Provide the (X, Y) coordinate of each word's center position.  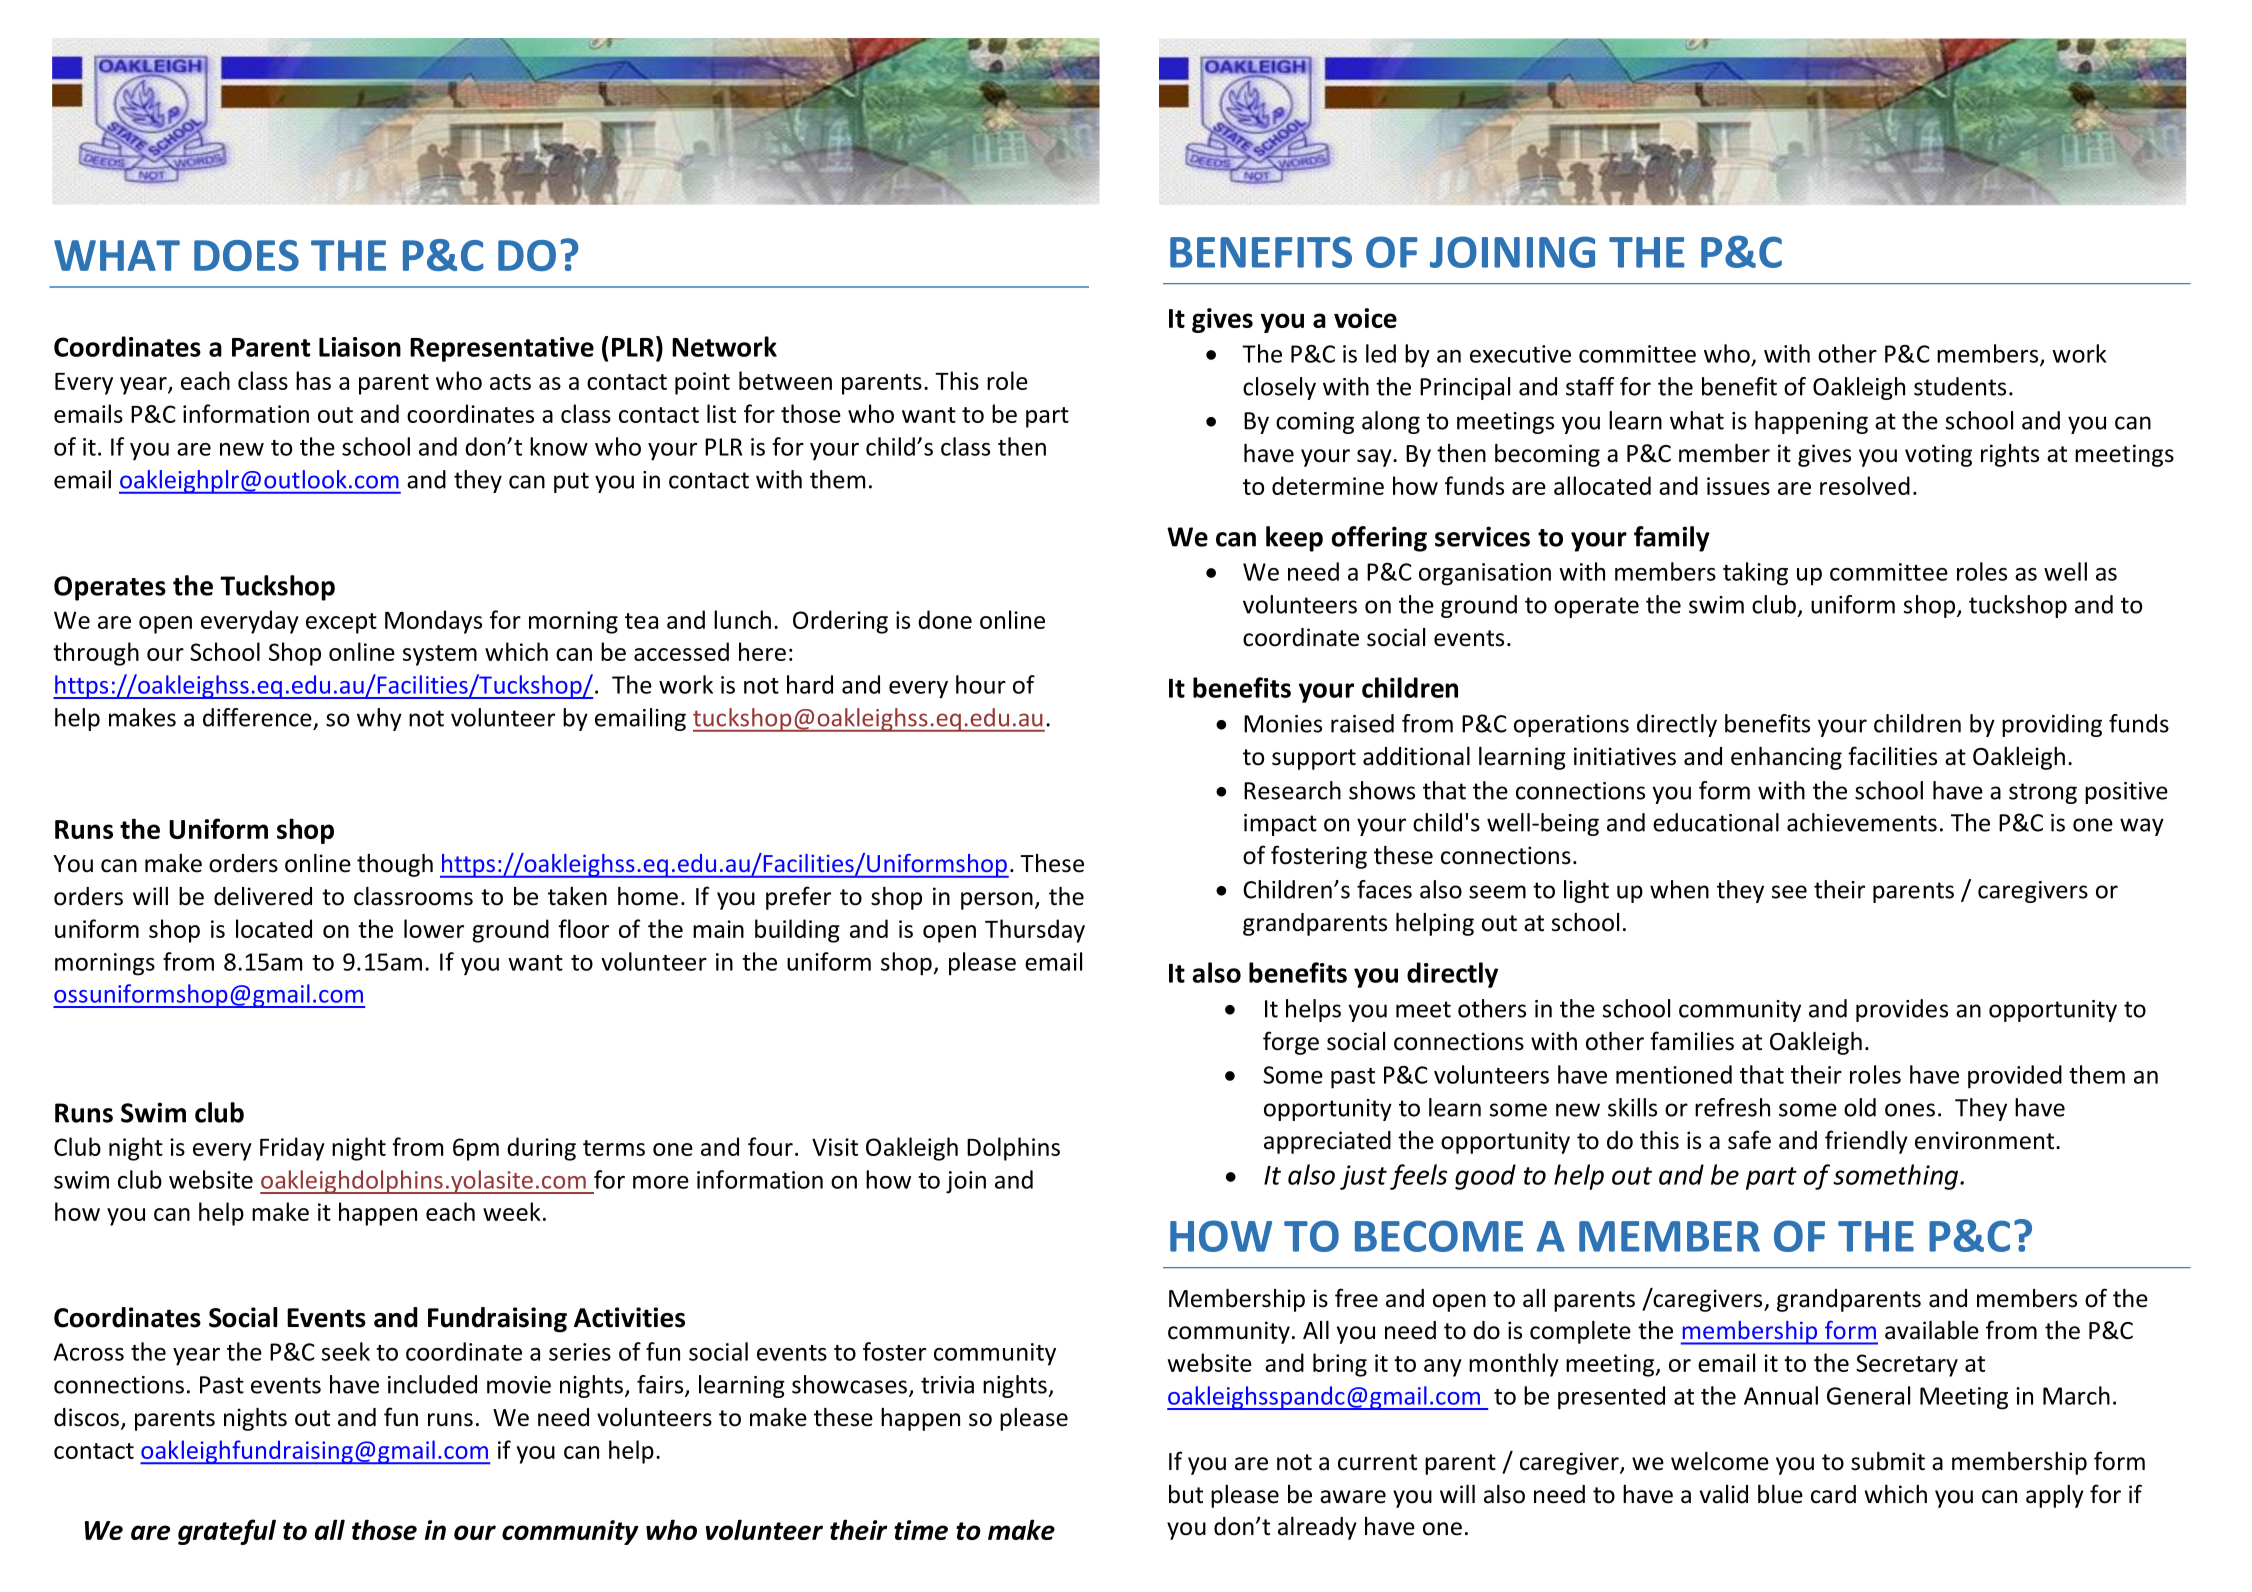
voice (1365, 318)
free (1356, 1298)
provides (1902, 1010)
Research (1292, 790)
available (1932, 1330)
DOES (246, 255)
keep (1294, 539)
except (341, 623)
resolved (1865, 485)
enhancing (1786, 758)
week (512, 1211)
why (379, 719)
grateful (227, 1532)
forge (1291, 1043)
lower (434, 928)
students (1960, 386)
